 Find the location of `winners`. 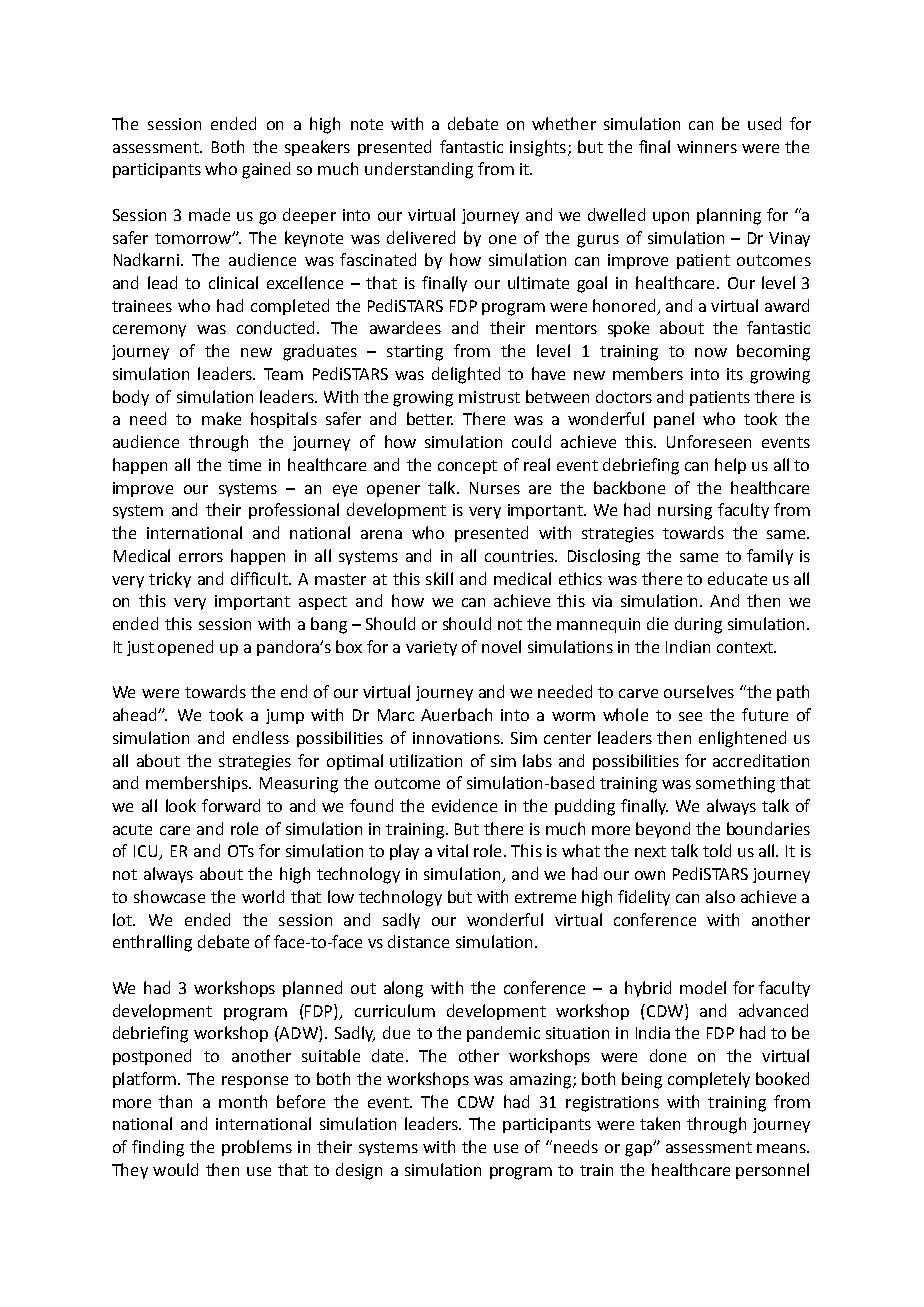

winners is located at coordinates (707, 147).
